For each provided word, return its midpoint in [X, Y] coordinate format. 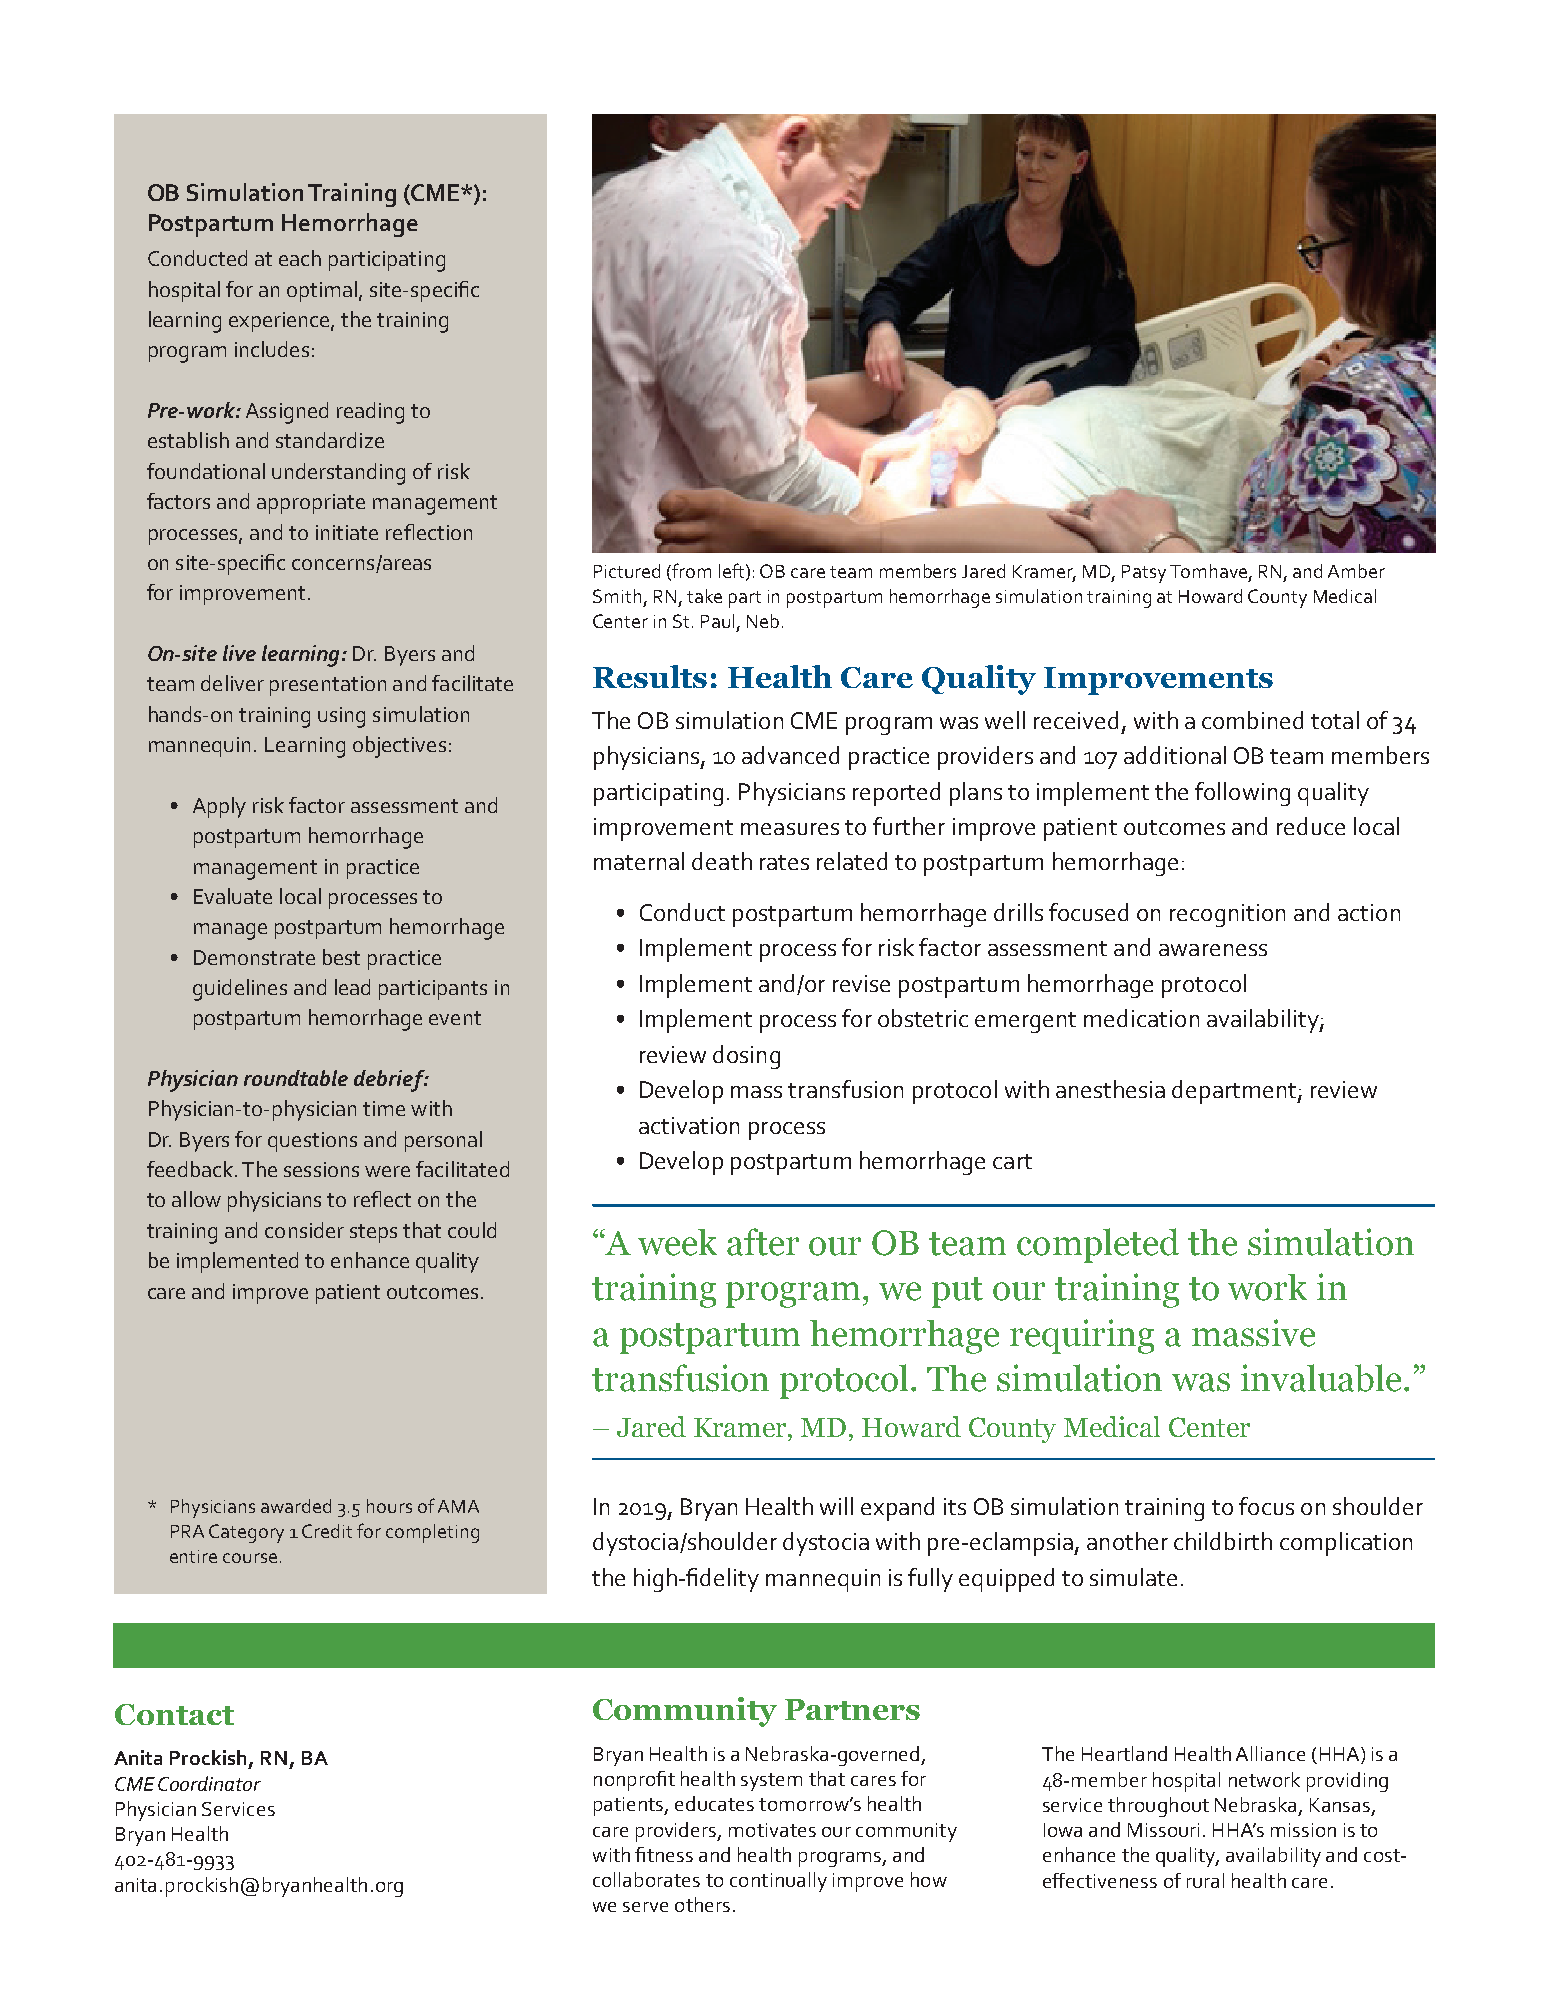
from [691, 570]
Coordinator [209, 1783]
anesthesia [1110, 1089]
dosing [746, 1057]
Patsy [1144, 574]
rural [1205, 1880]
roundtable [296, 1078]
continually [778, 1882]
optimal [322, 291]
